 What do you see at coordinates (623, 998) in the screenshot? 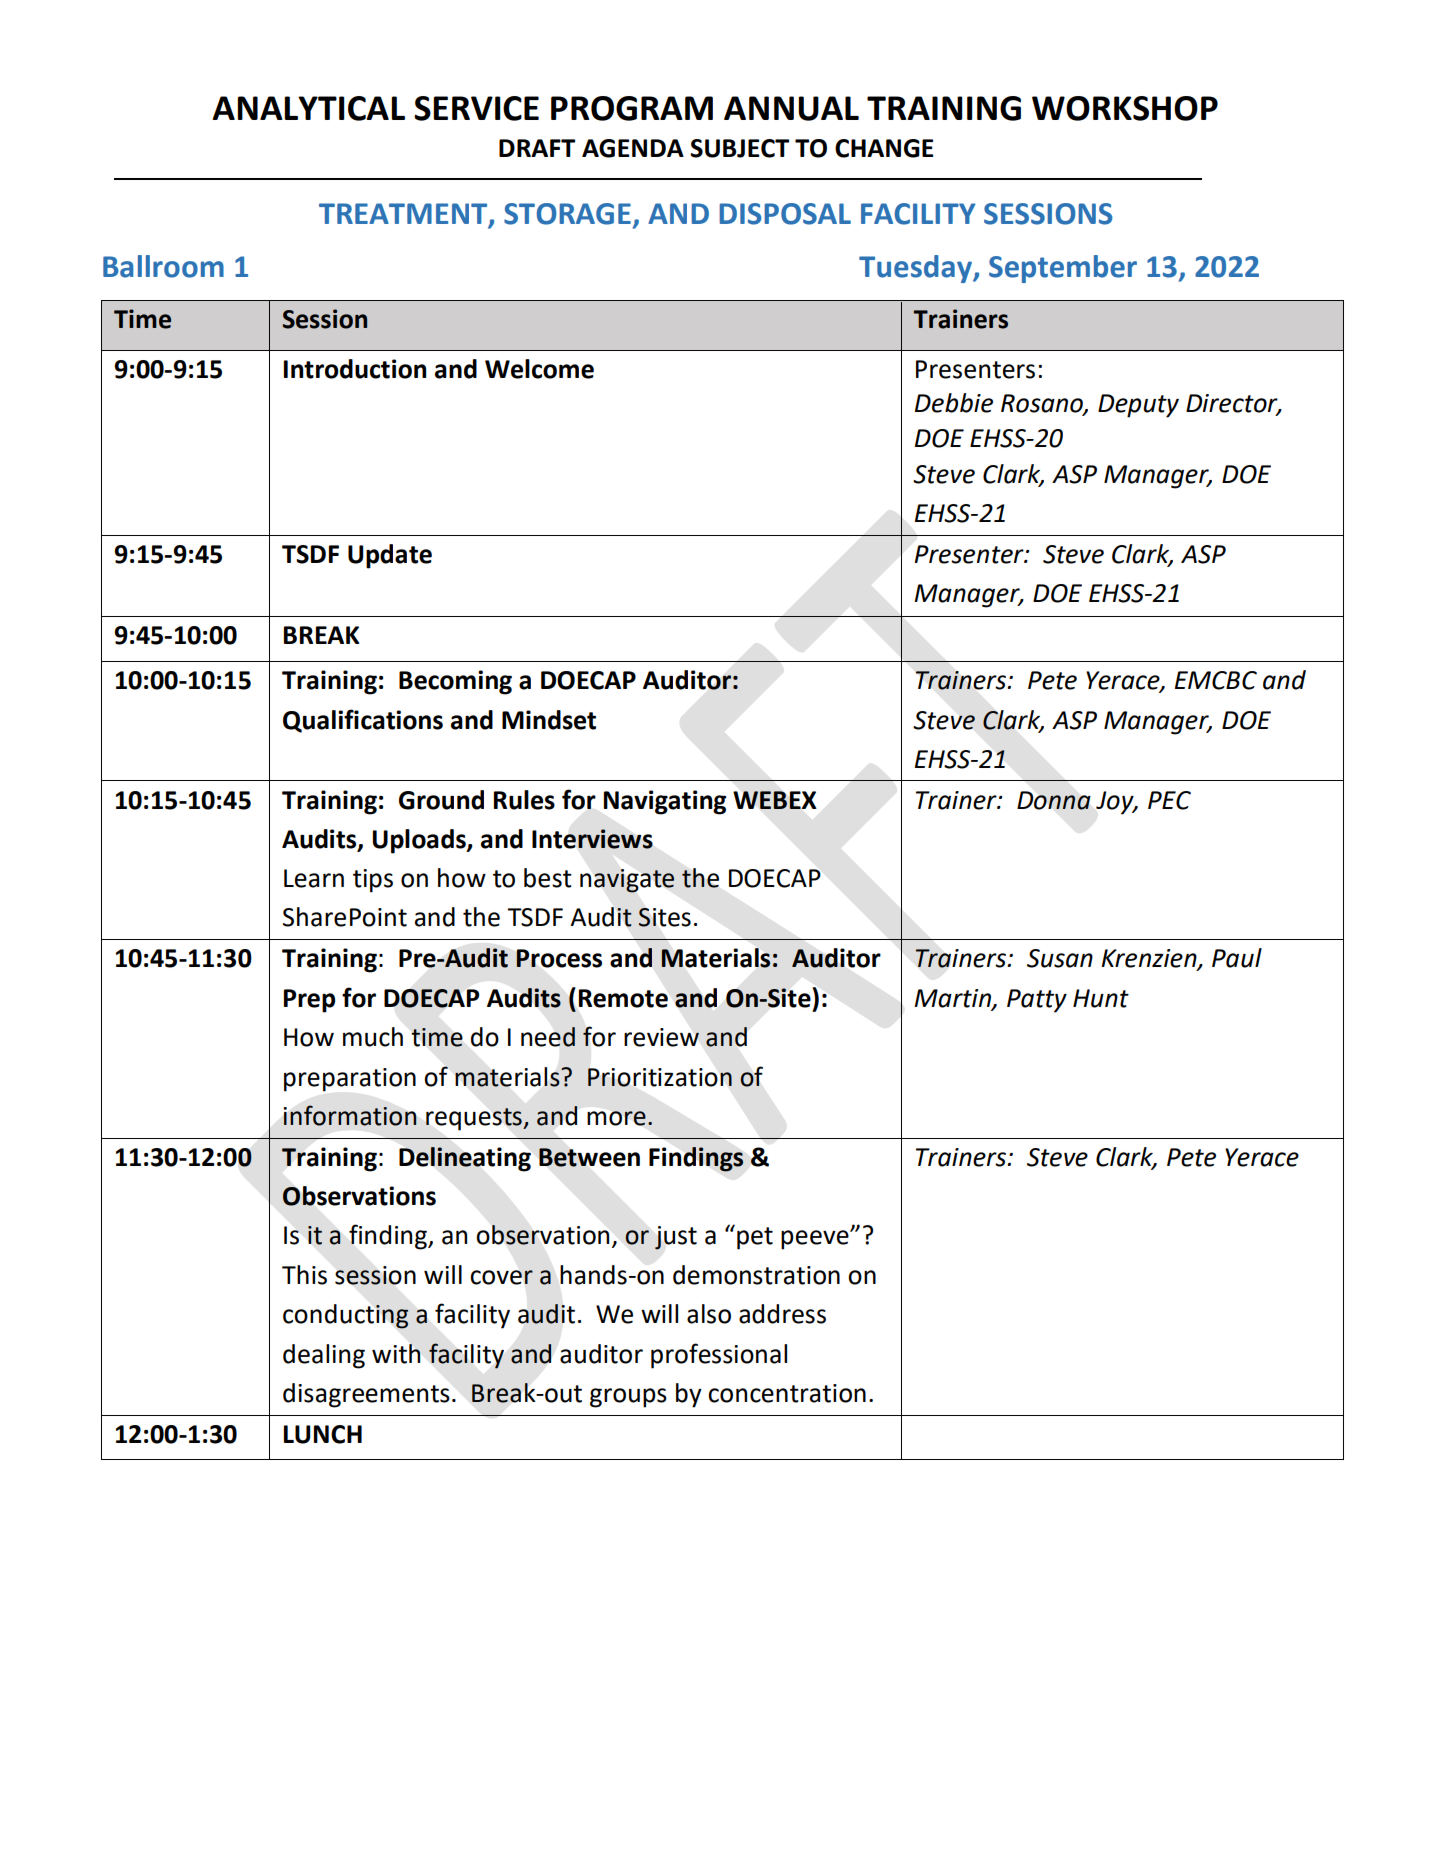
I see `Remote` at bounding box center [623, 998].
